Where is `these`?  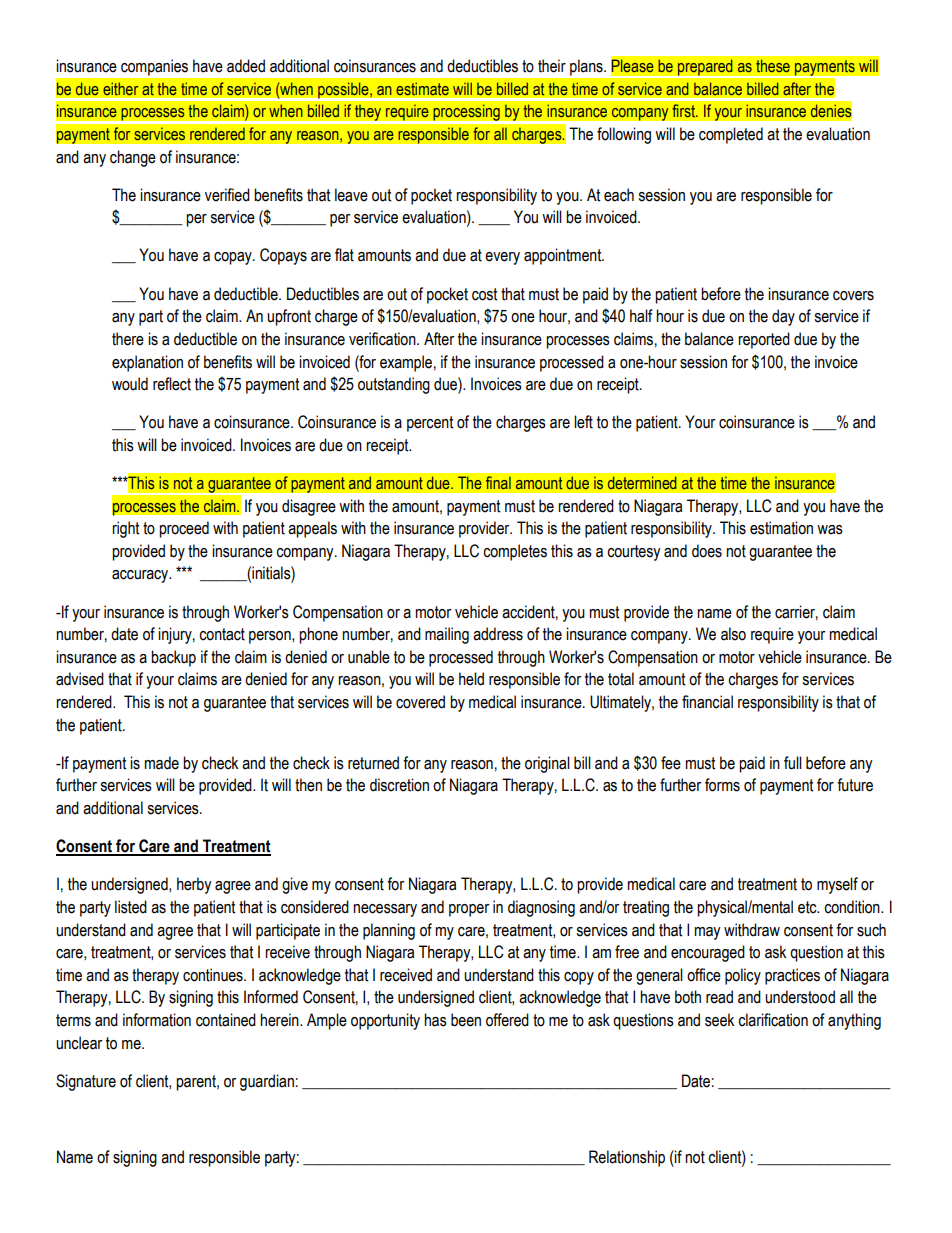 these is located at coordinates (773, 66).
